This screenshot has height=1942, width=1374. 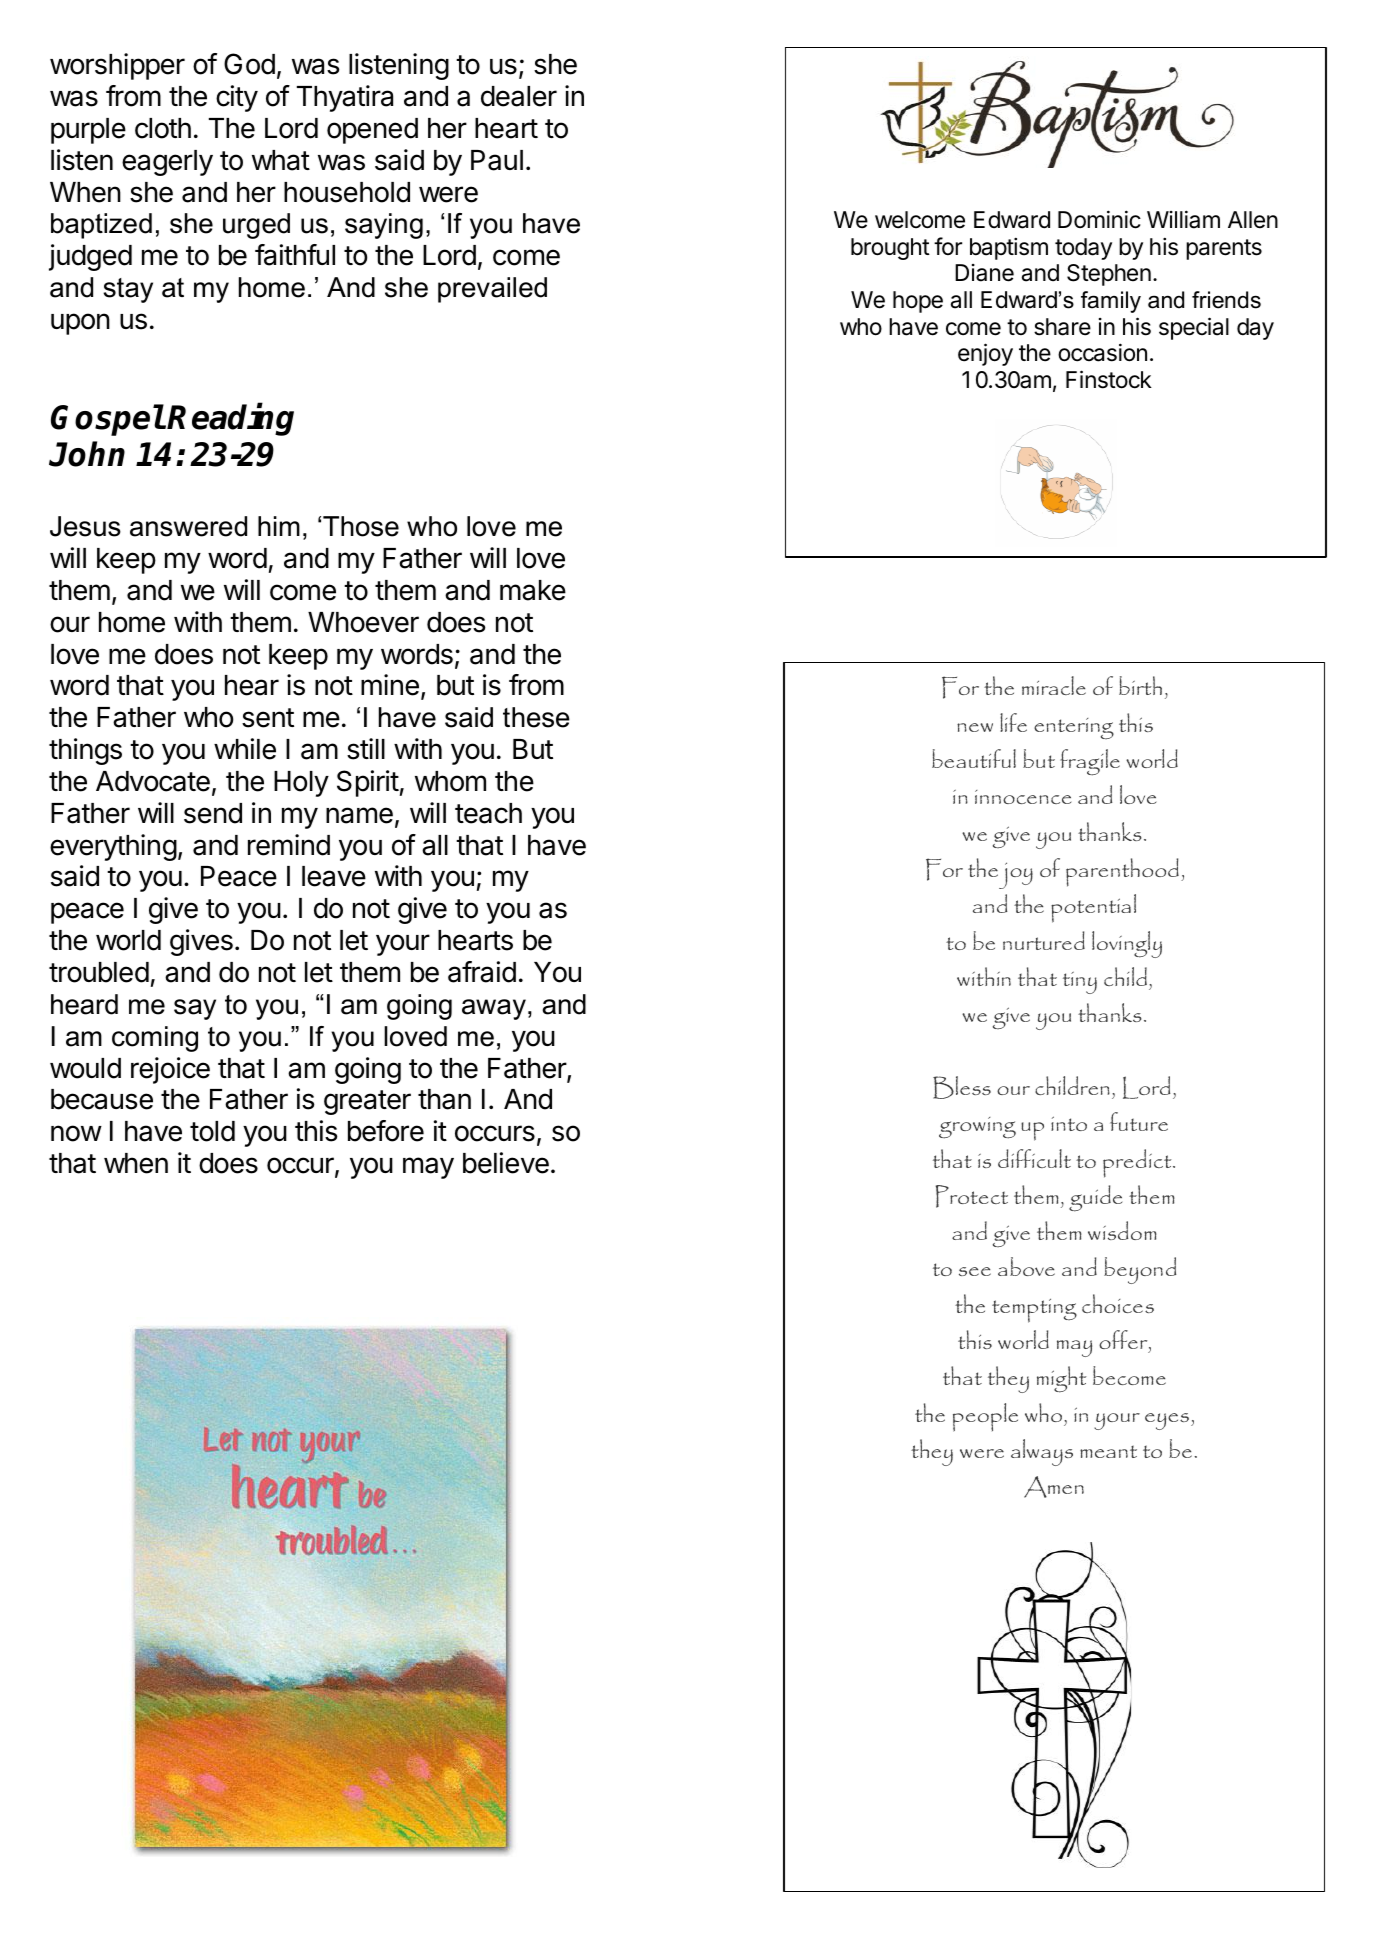 What do you see at coordinates (1080, 983) in the screenshot?
I see `tiny` at bounding box center [1080, 983].
